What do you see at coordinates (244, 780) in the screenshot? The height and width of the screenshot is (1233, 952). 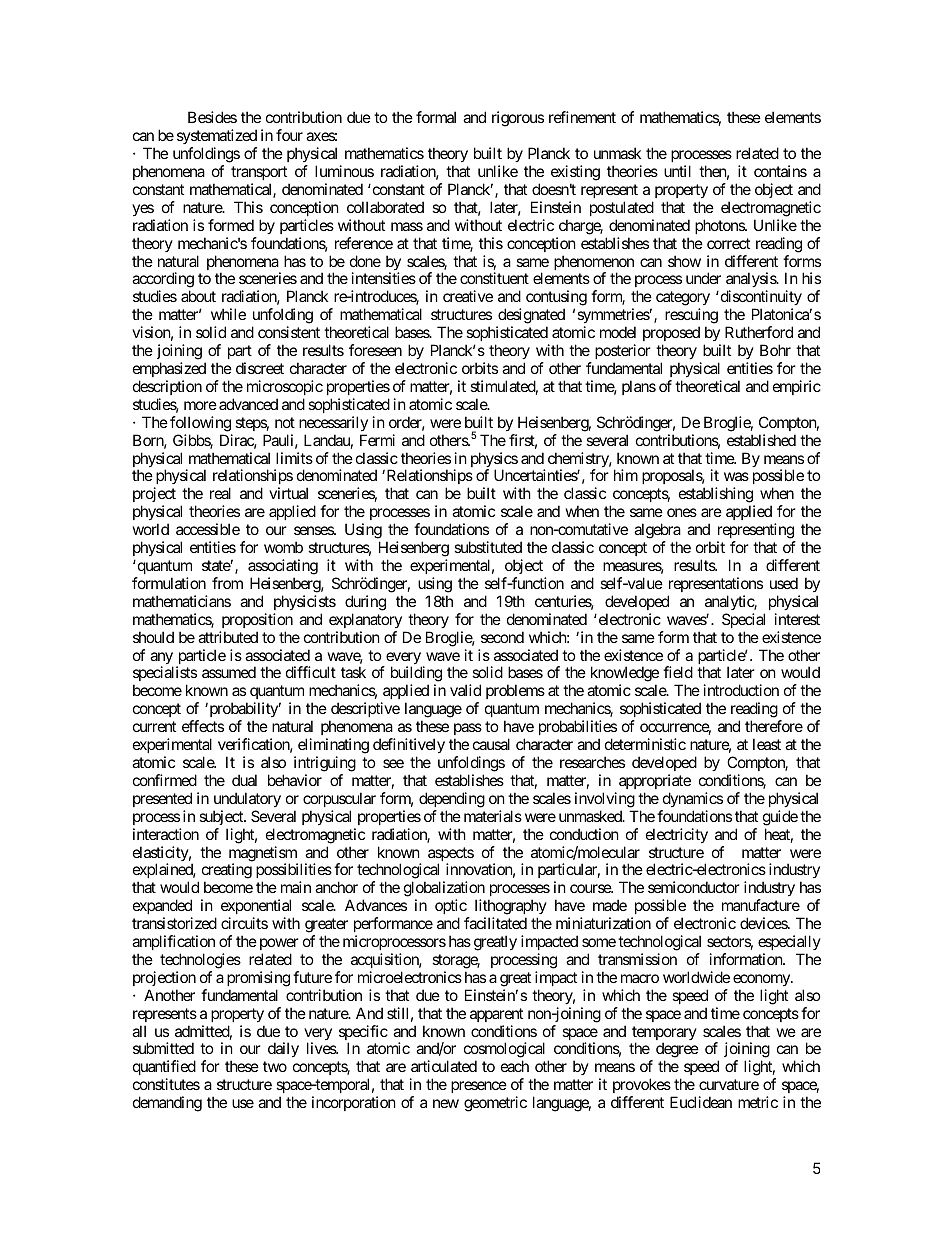 I see `dual` at bounding box center [244, 780].
